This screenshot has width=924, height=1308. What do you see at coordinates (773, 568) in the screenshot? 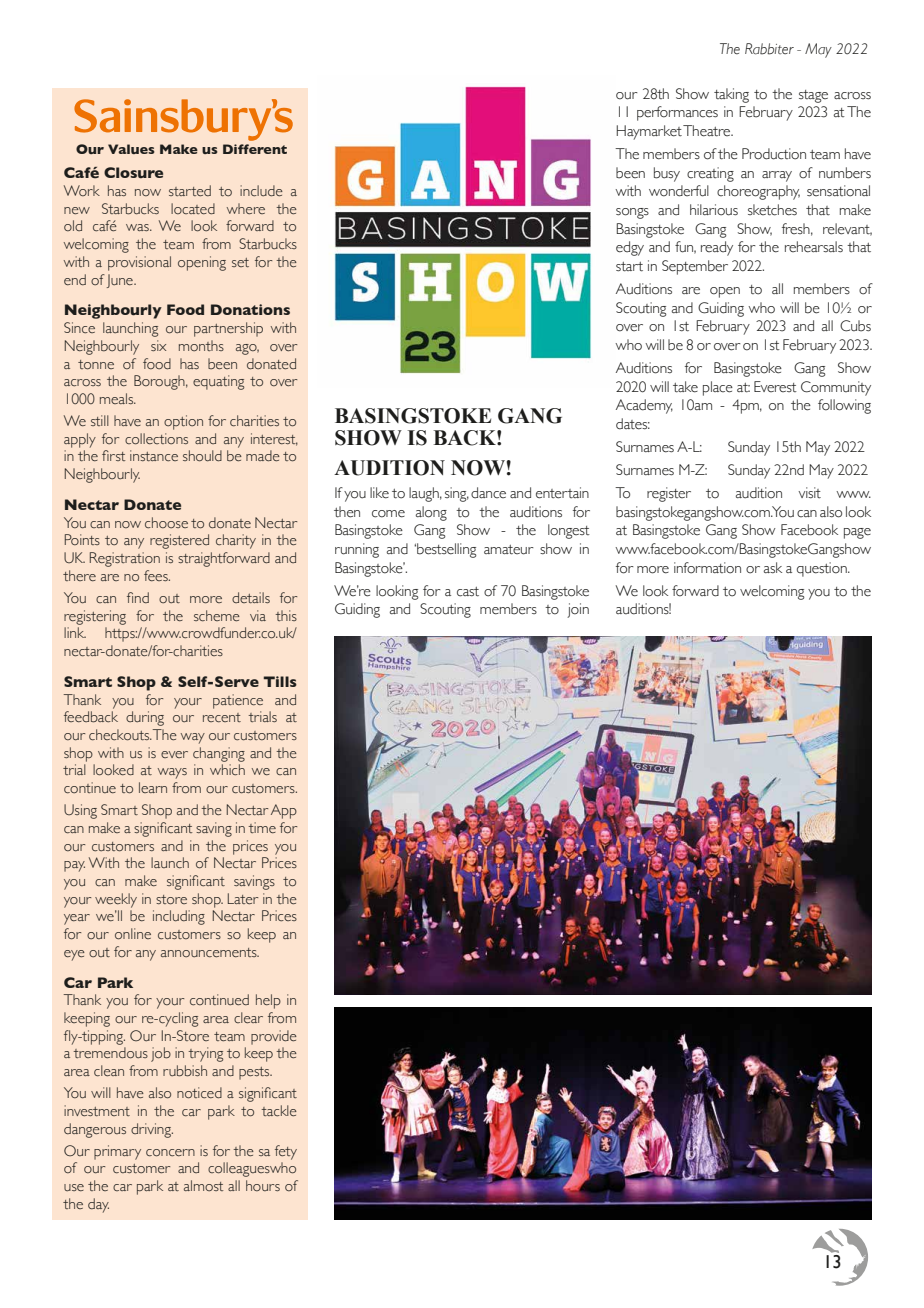
I see `ask` at bounding box center [773, 568].
